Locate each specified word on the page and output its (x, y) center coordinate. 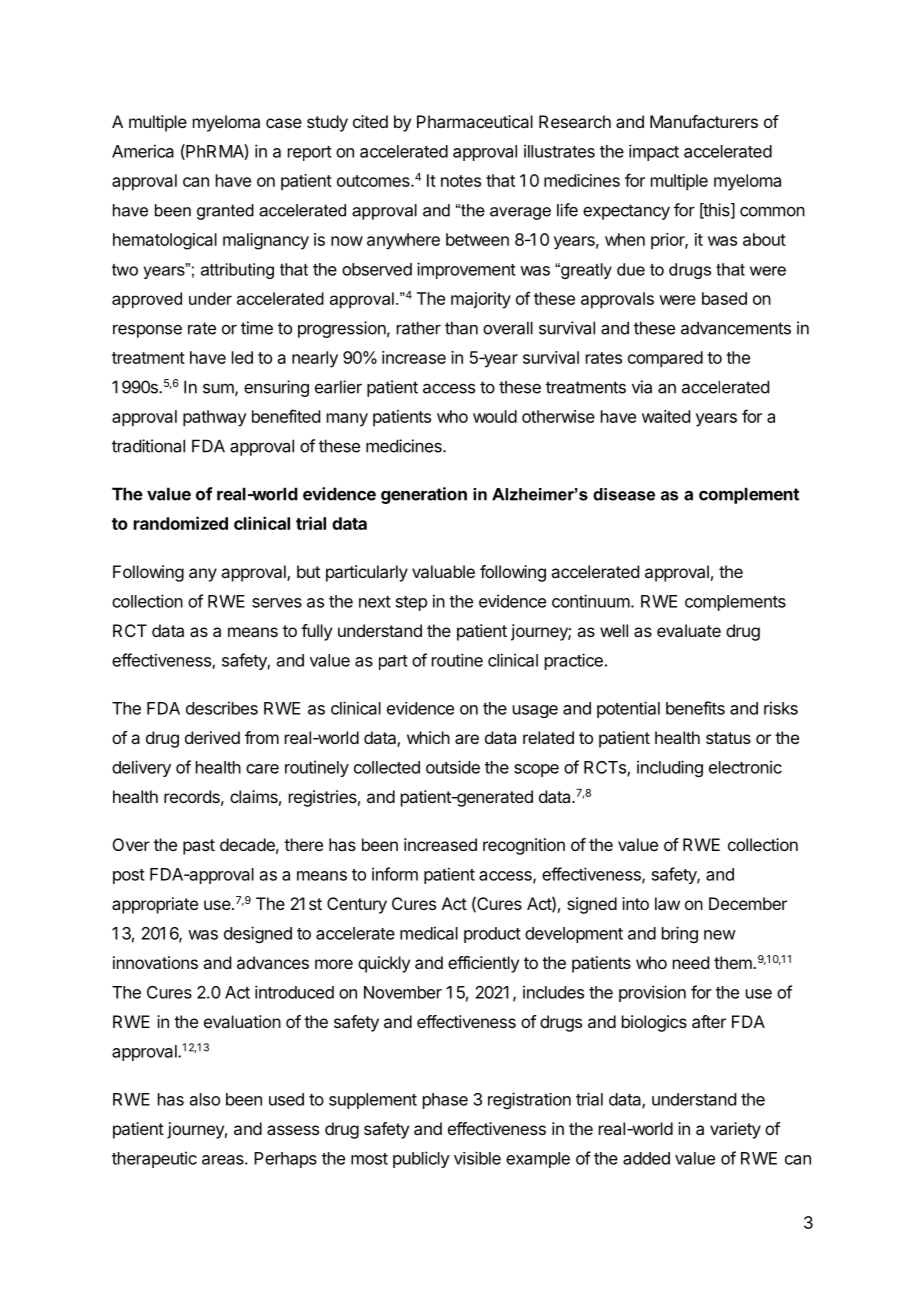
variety (735, 1130)
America (143, 151)
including (670, 768)
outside (453, 767)
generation (424, 495)
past (199, 847)
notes (461, 181)
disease (624, 494)
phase (445, 1101)
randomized (181, 523)
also (205, 1099)
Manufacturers (704, 121)
